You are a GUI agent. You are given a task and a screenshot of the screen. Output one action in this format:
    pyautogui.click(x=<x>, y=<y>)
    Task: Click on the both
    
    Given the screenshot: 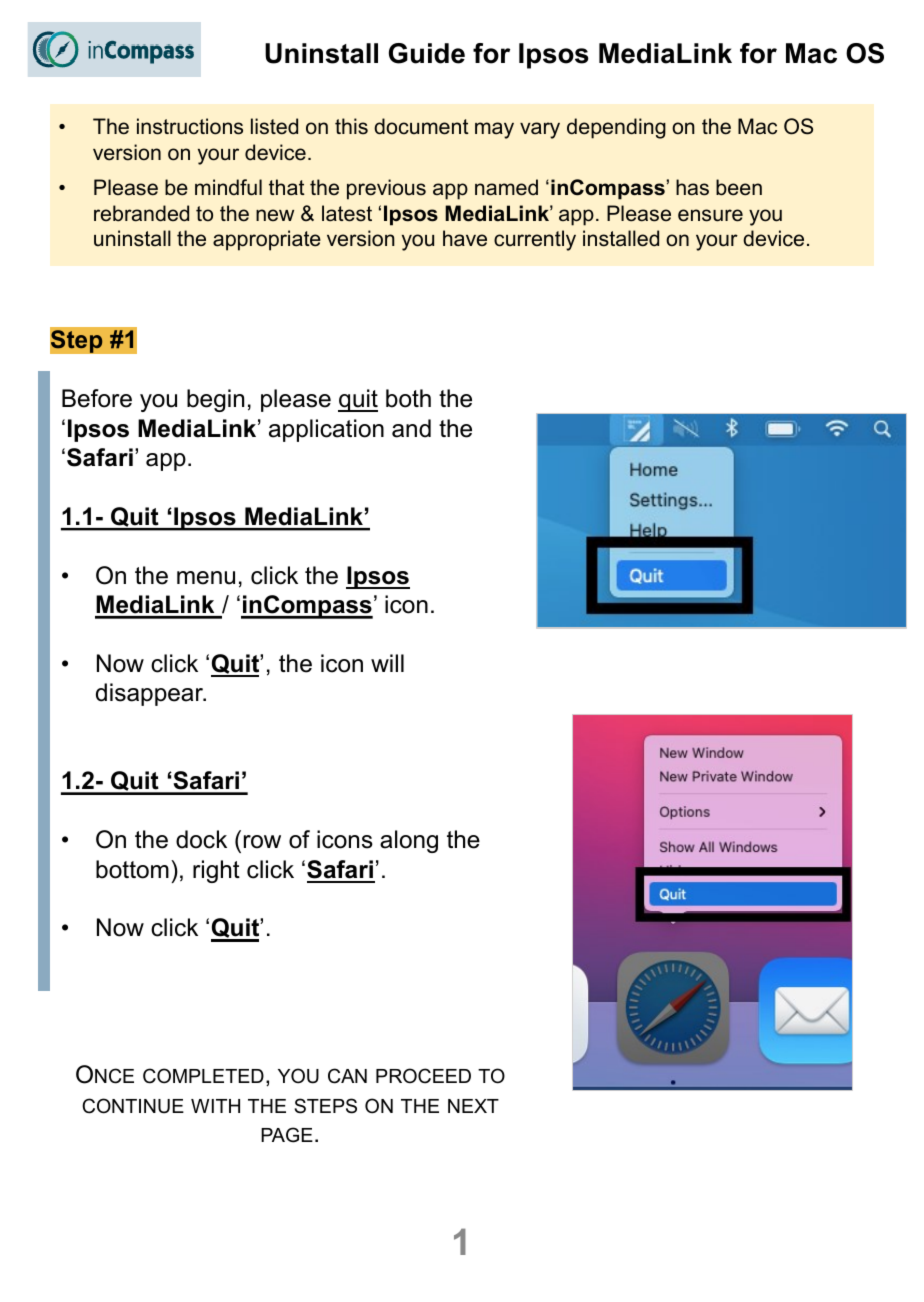 What is the action you would take?
    pyautogui.click(x=408, y=398)
